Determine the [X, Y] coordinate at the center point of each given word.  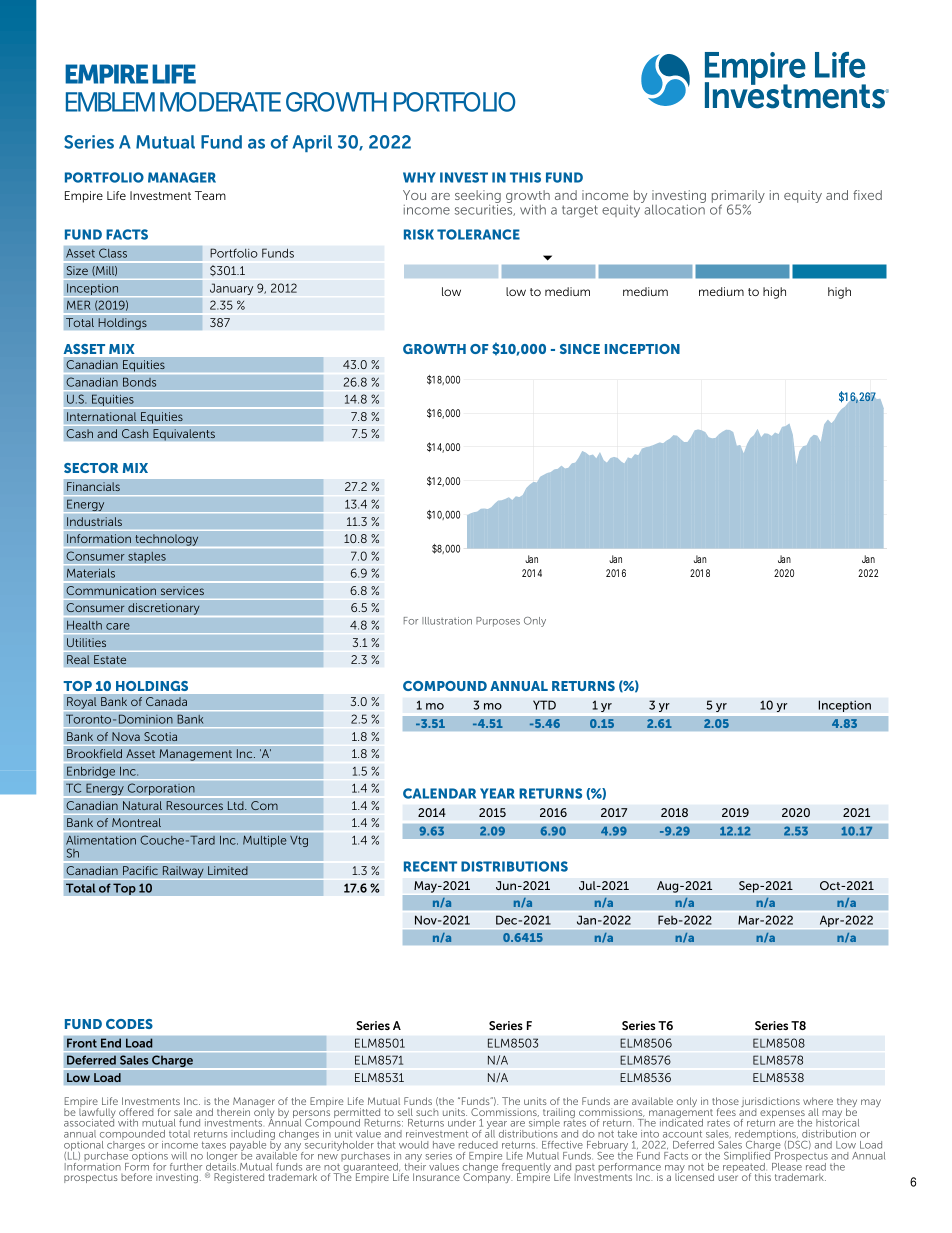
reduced [478, 1145]
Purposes [498, 622]
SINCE [580, 349]
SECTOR [91, 468]
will [179, 1156]
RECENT [430, 866]
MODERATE [220, 102]
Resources [194, 806]
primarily [738, 197]
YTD [544, 705]
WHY [419, 177]
